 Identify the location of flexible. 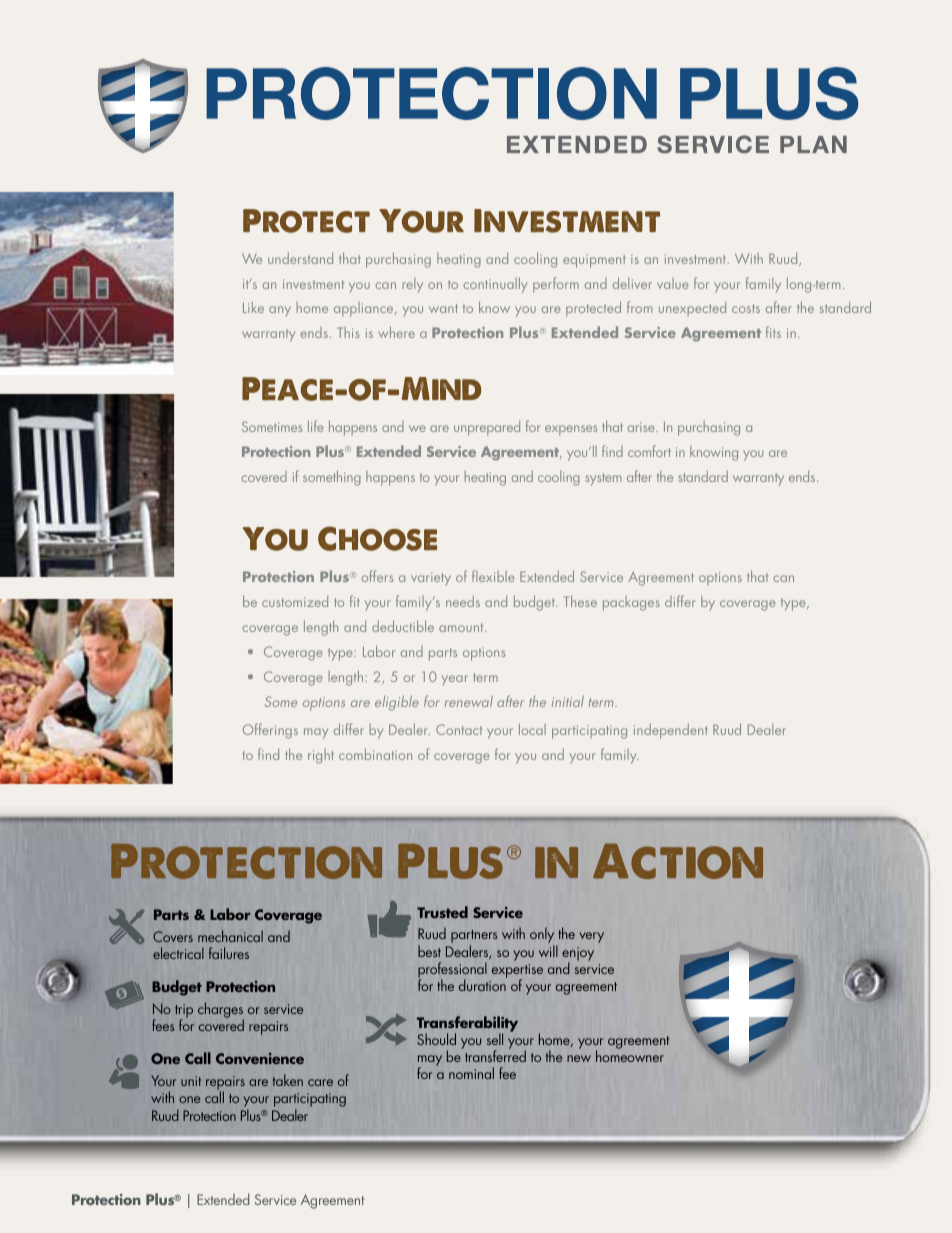
(493, 576).
